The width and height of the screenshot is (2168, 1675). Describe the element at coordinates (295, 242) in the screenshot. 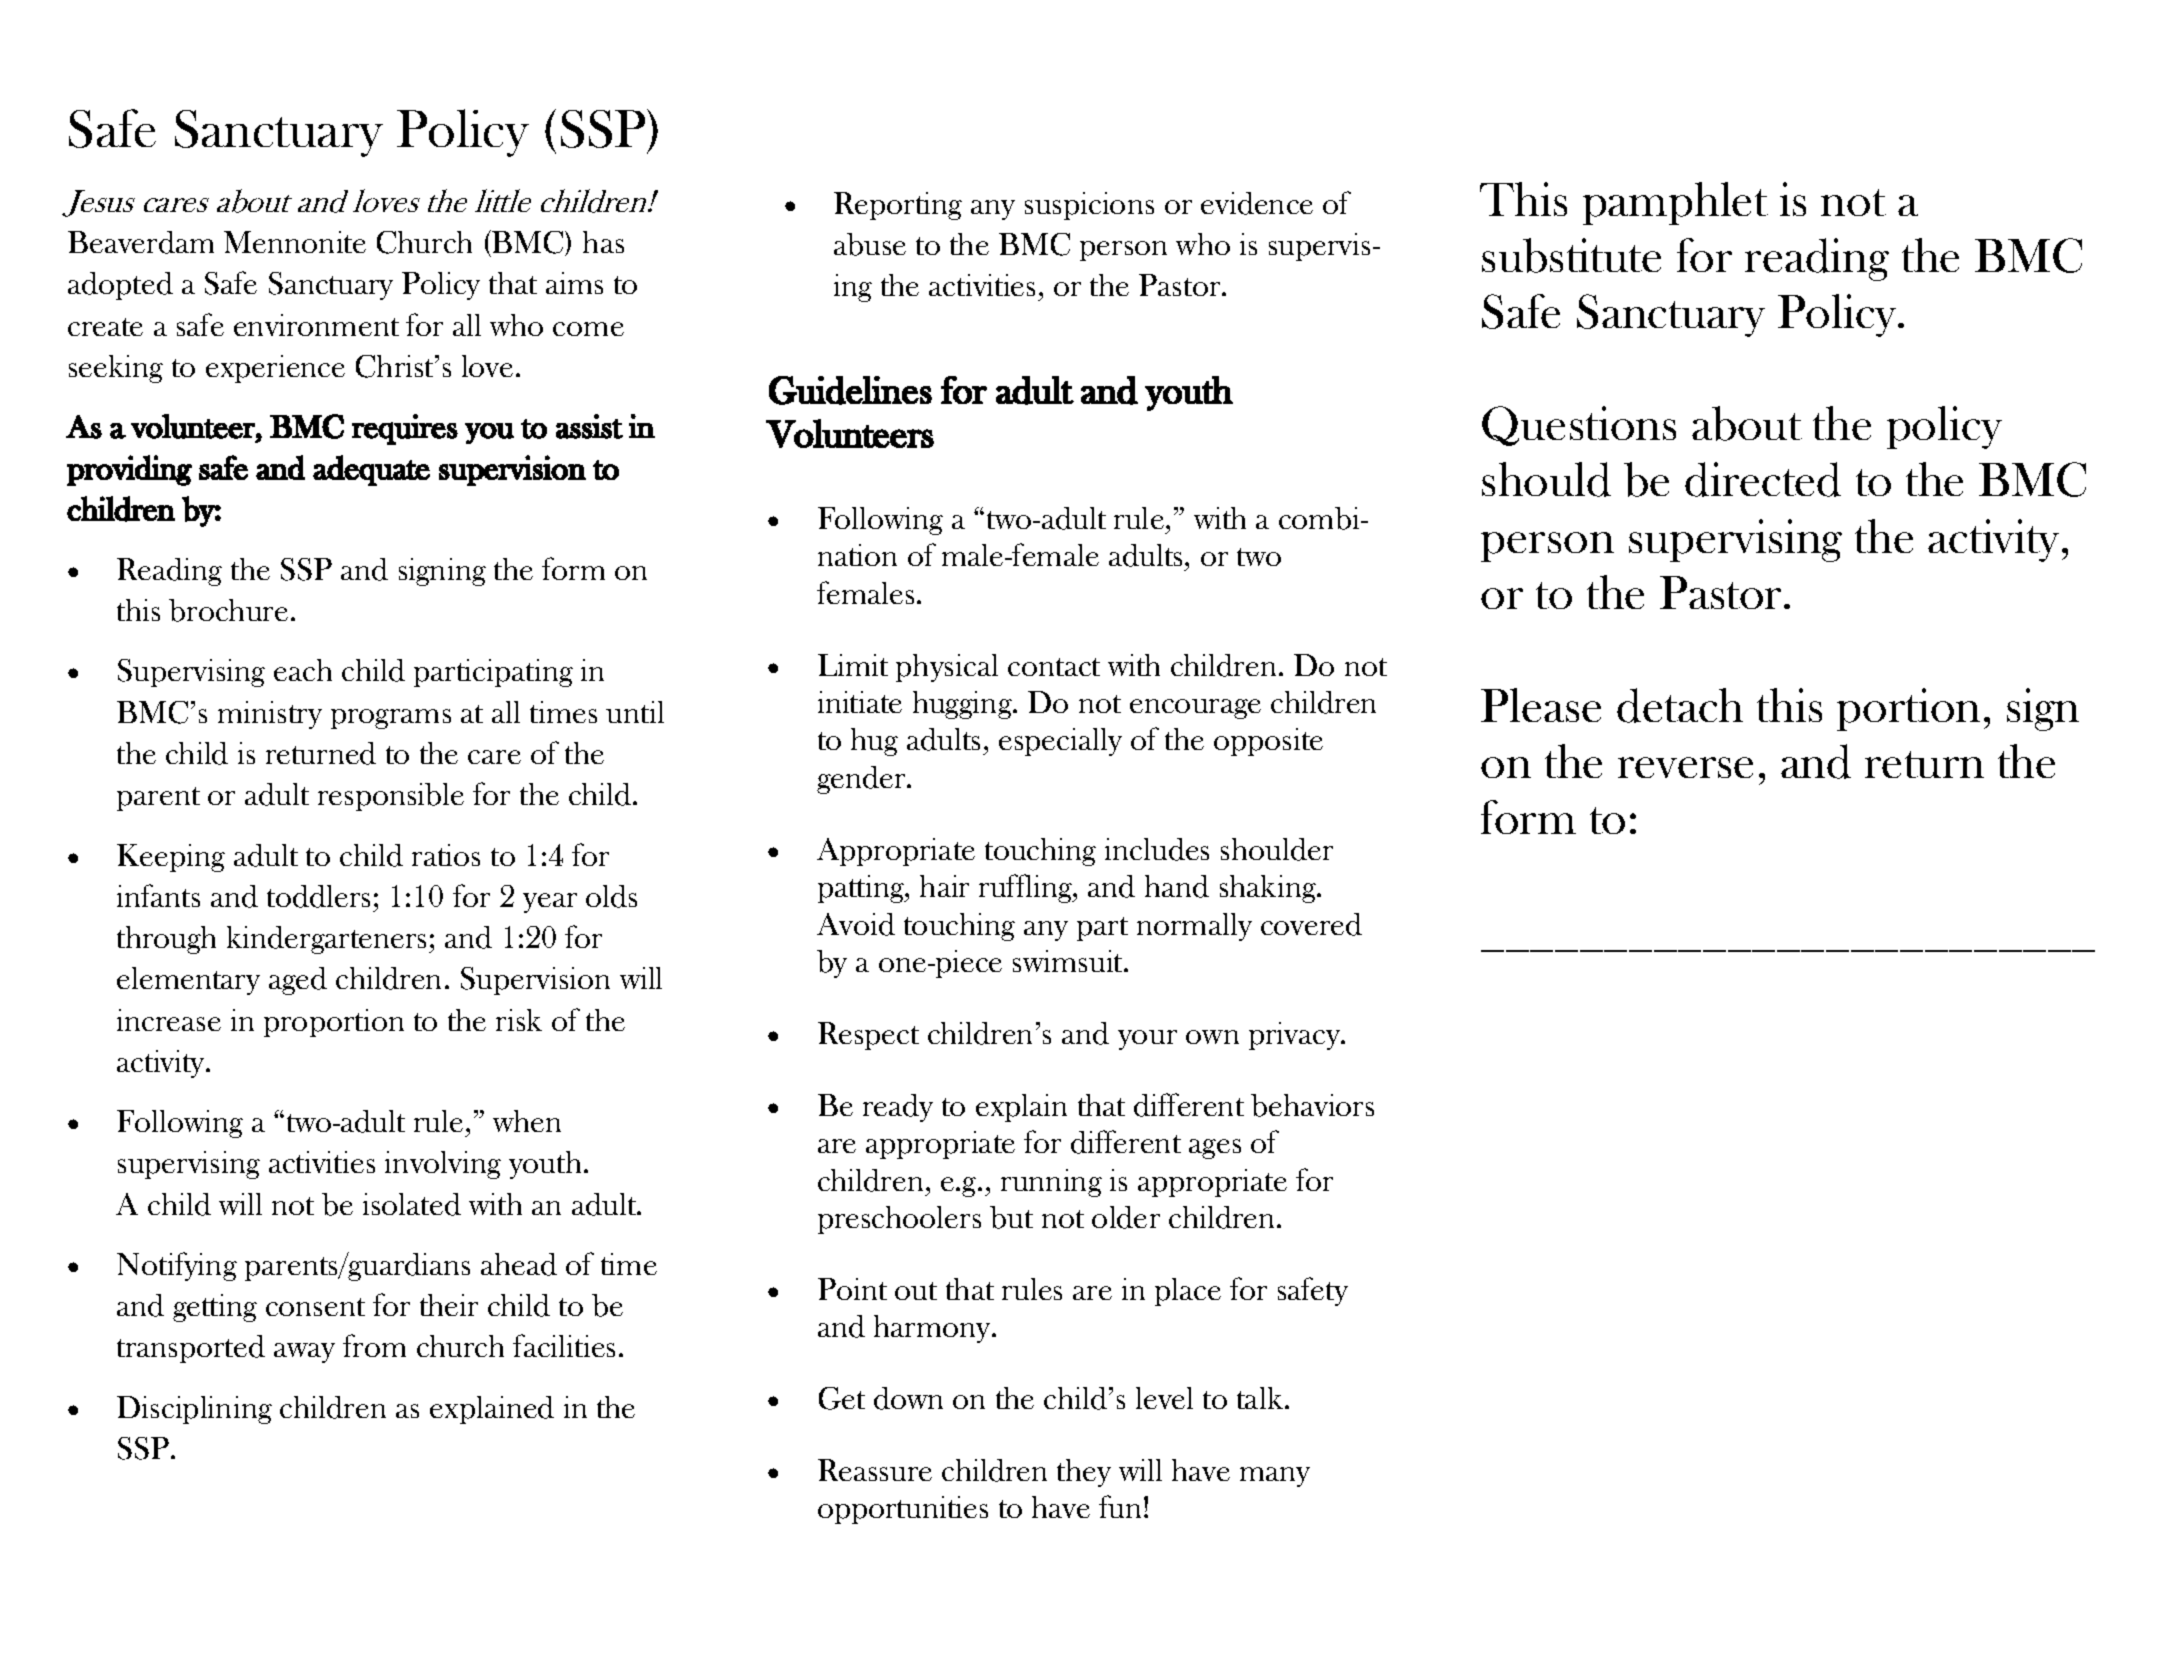

I see `Mennonite` at that location.
